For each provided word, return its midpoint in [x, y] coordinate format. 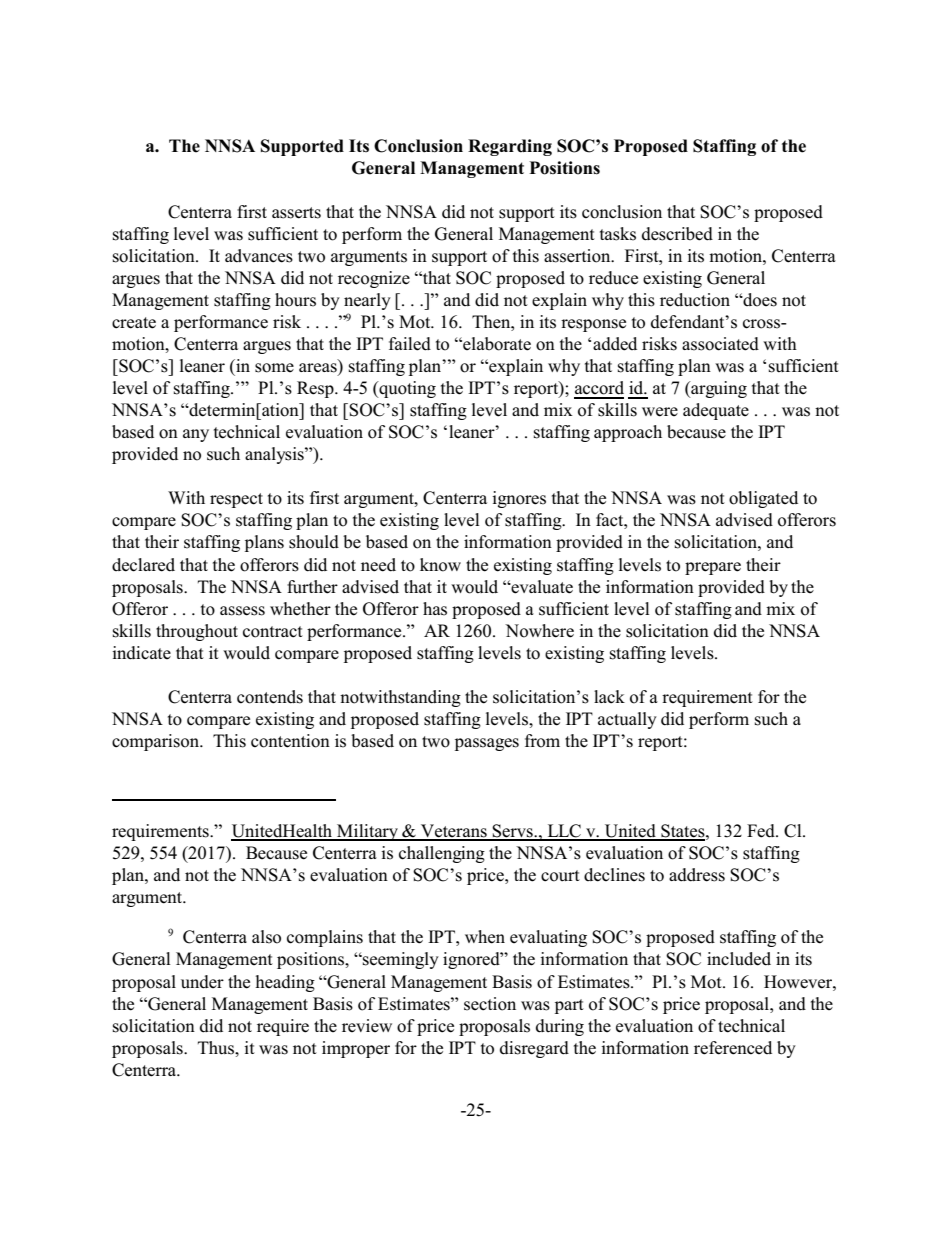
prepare [713, 568]
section [490, 1004]
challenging [442, 854]
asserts [296, 213]
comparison [156, 742]
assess [242, 611]
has [435, 609]
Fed [762, 831]
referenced [733, 1048]
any [196, 435]
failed [410, 344]
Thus [217, 1048]
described [677, 234]
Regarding [510, 147]
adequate [716, 411]
